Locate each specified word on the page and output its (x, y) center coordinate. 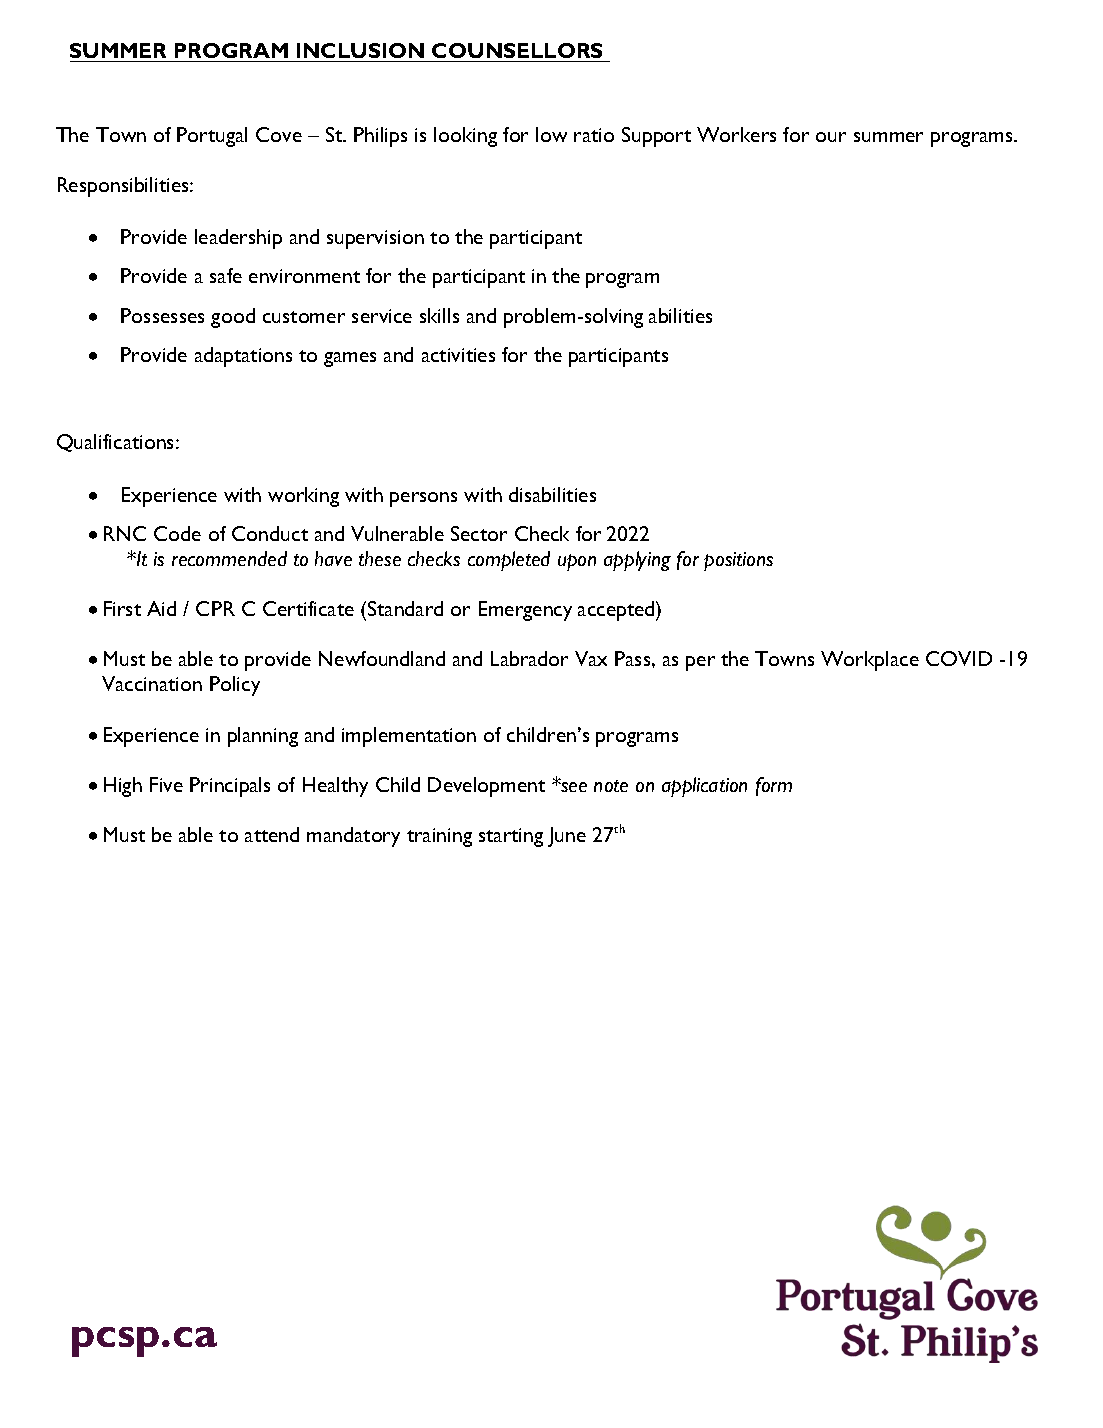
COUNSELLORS (517, 50)
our (831, 137)
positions (738, 561)
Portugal (212, 137)
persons (423, 499)
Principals (230, 787)
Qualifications (117, 443)
